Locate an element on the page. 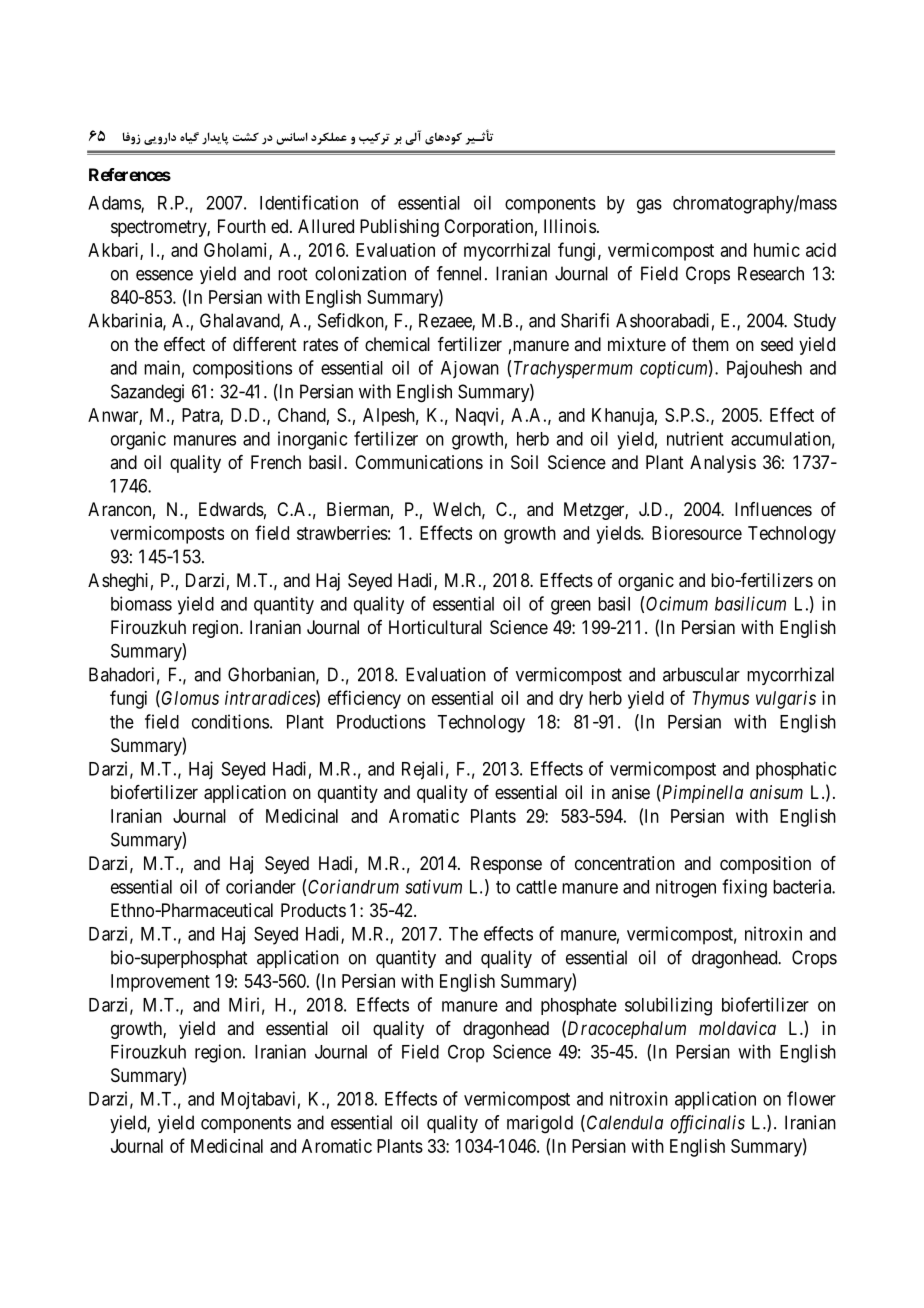  French is located at coordinates (276, 462).
